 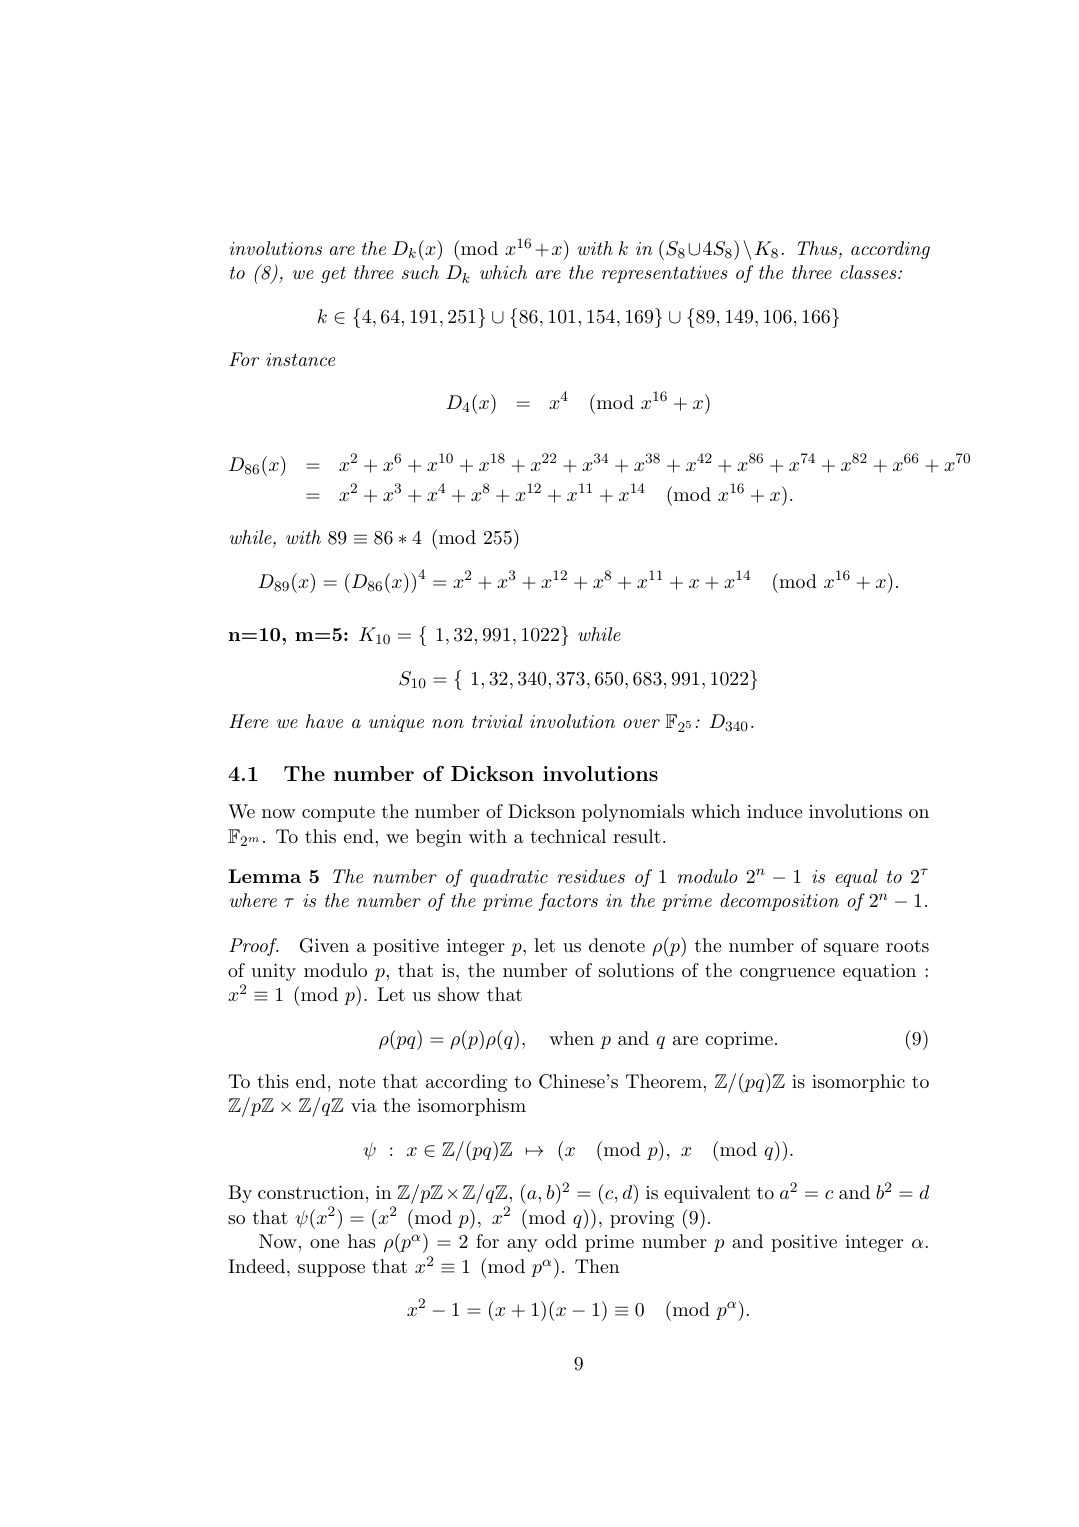 What do you see at coordinates (641, 723) in the image?
I see `over` at bounding box center [641, 723].
